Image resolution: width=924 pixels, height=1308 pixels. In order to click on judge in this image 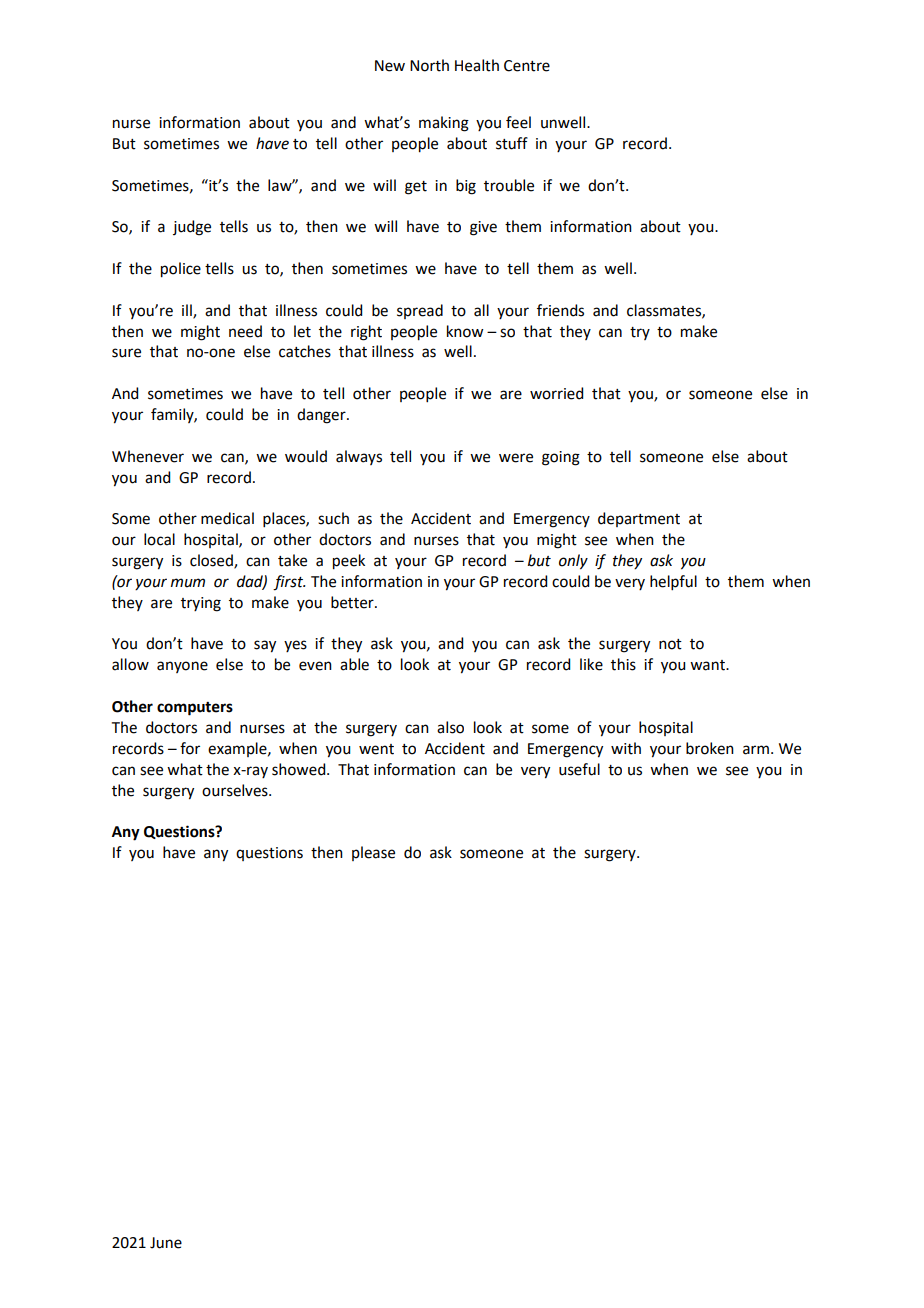, I will do `click(192, 228)`.
